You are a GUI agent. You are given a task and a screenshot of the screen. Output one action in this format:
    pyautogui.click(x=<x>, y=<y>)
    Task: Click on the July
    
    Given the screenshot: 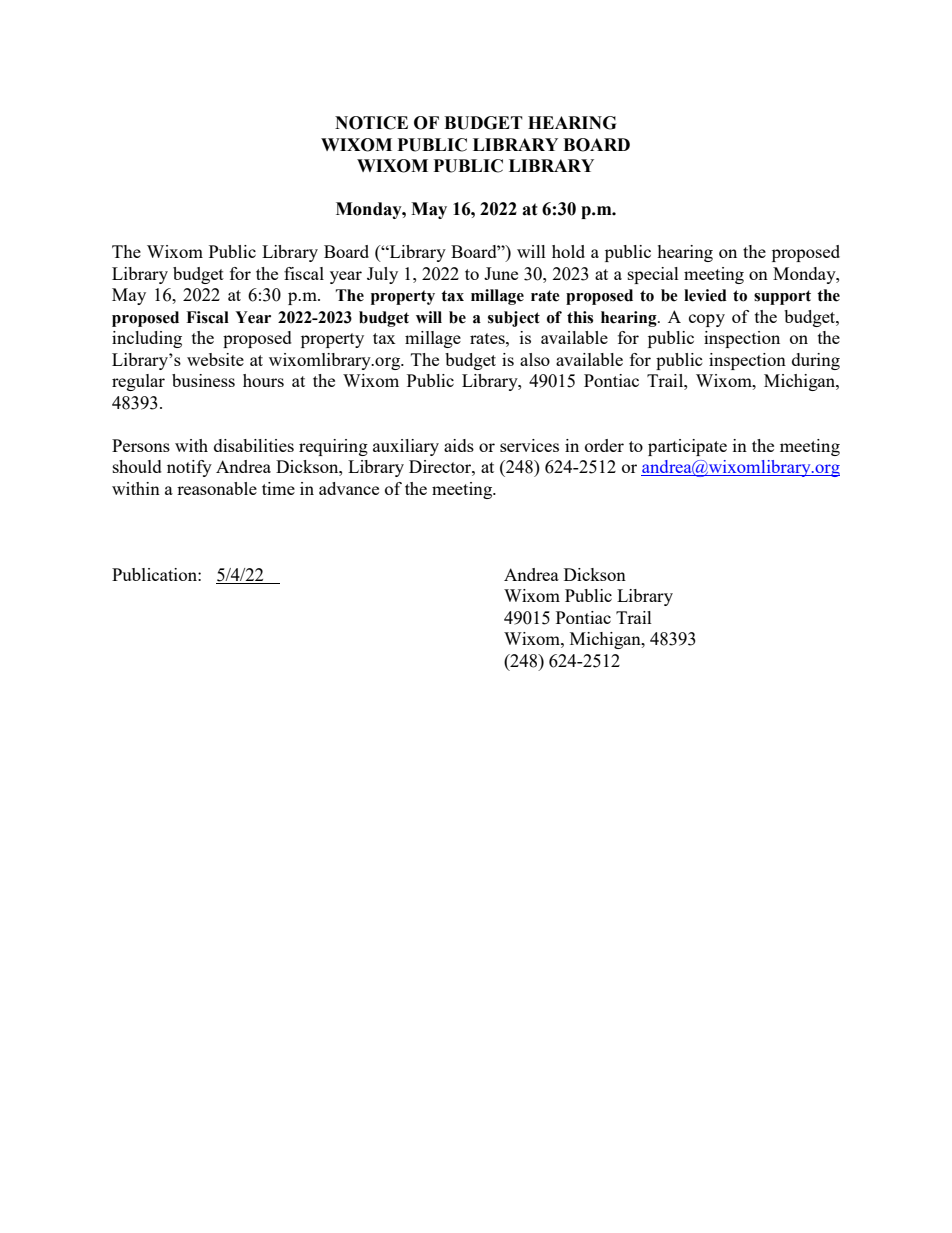 What is the action you would take?
    pyautogui.click(x=382, y=275)
